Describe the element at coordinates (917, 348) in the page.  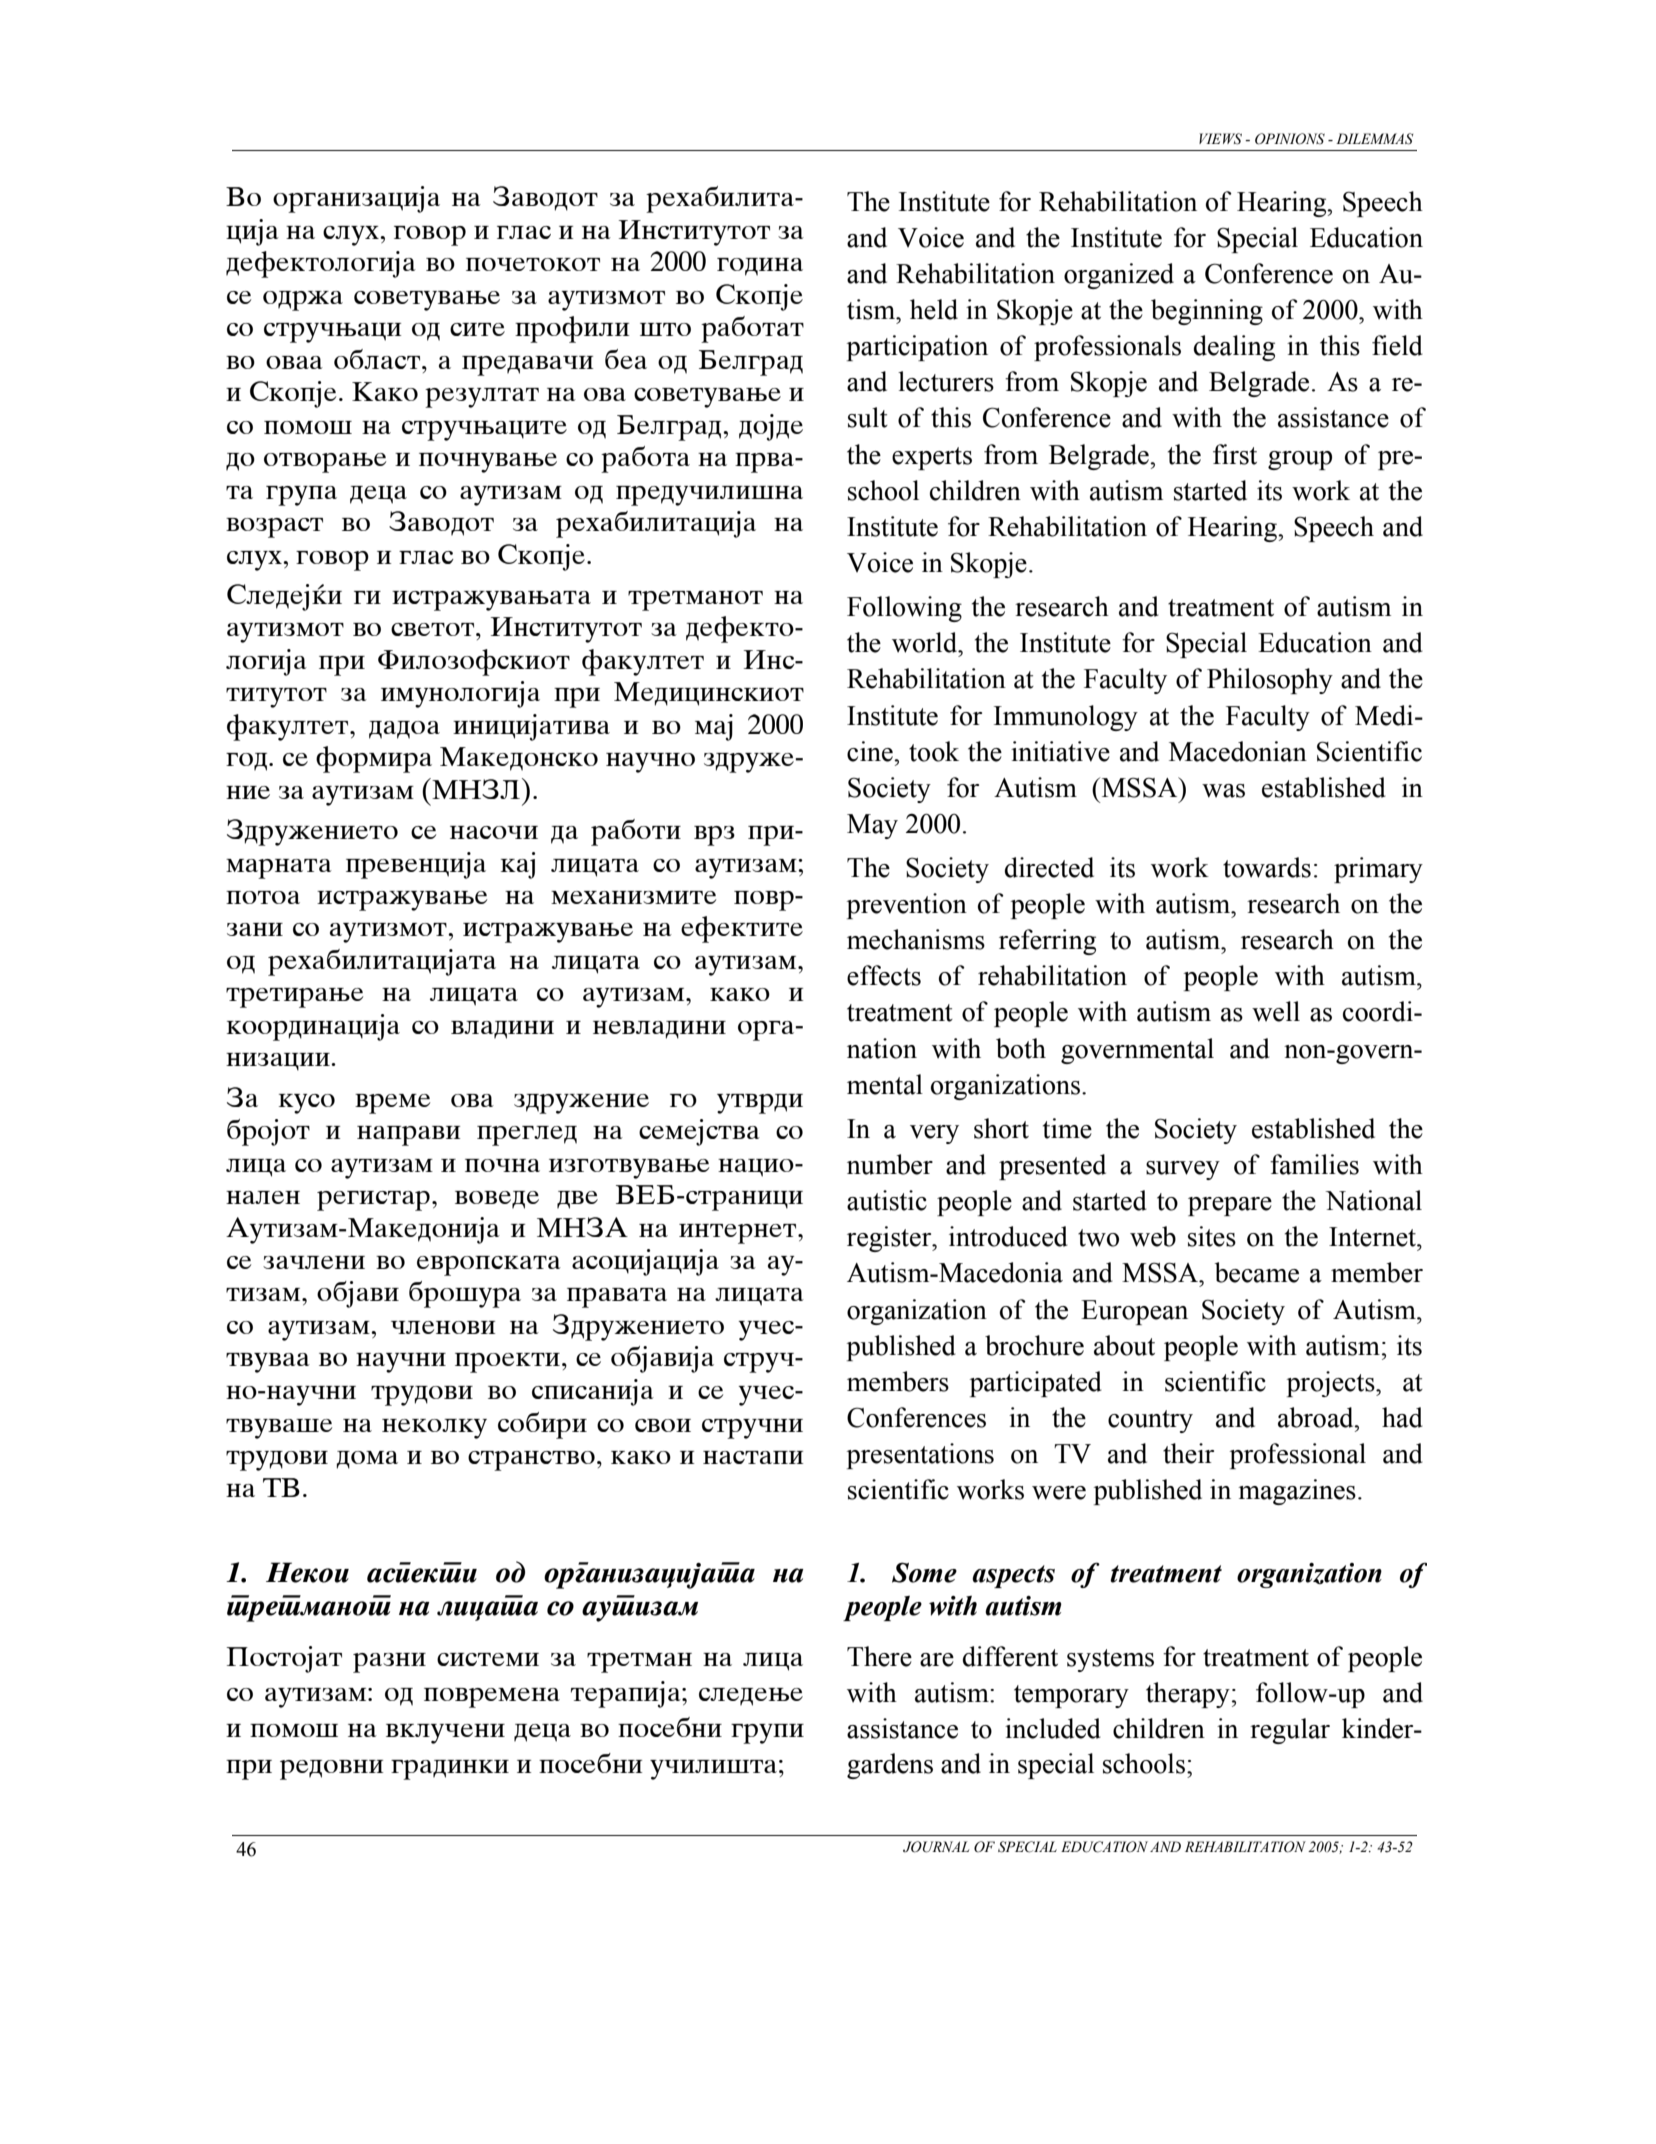
I see `participation` at that location.
